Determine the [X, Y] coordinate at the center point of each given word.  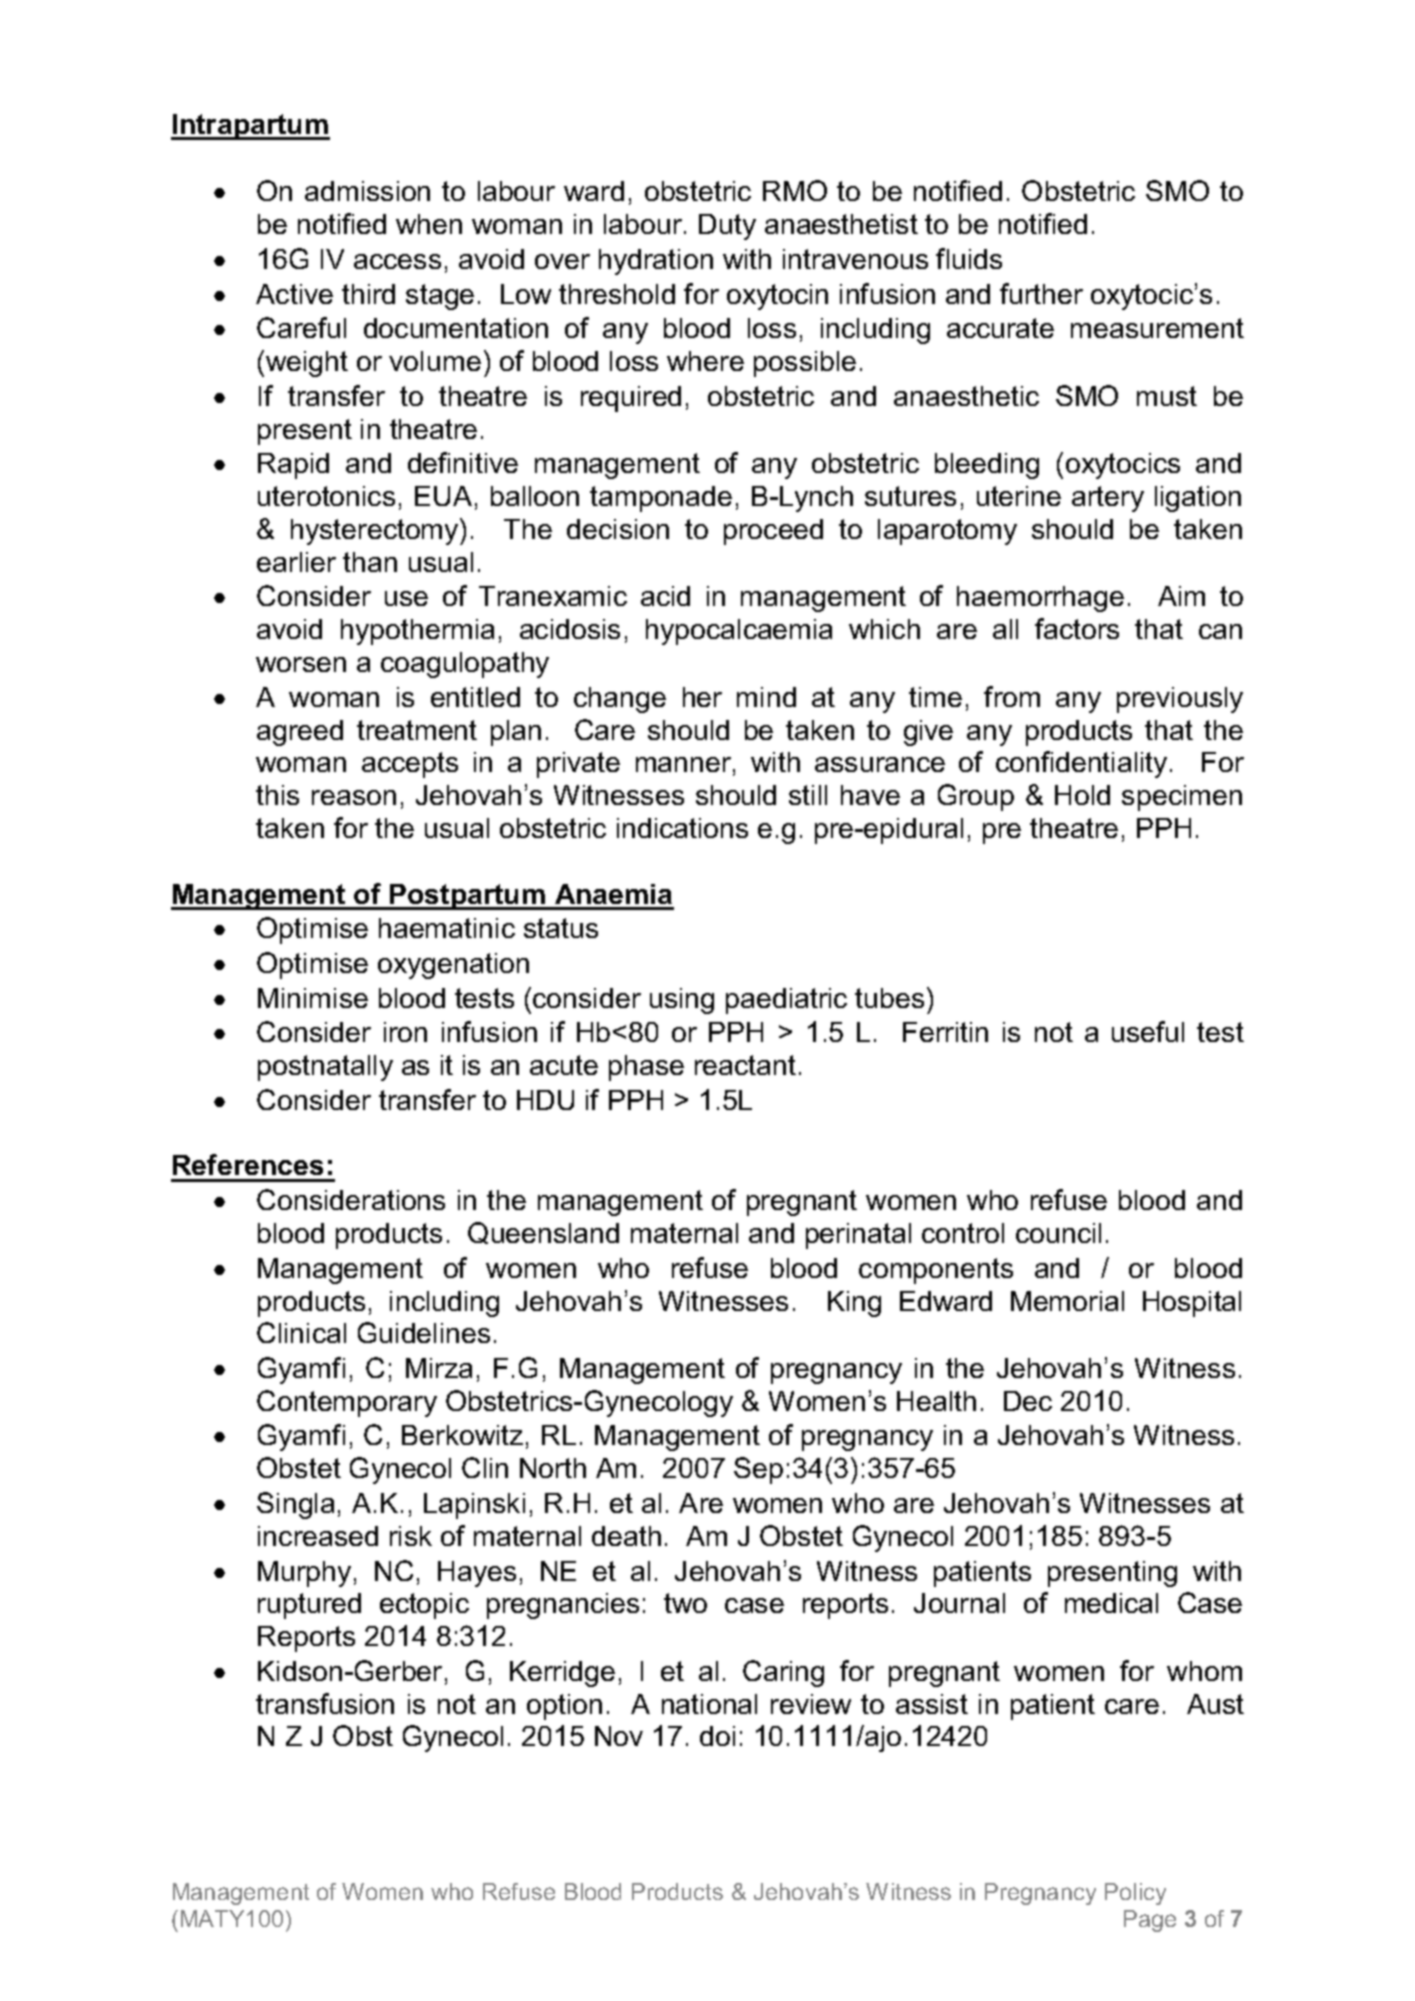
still [808, 795]
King [854, 1304]
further [1041, 293]
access [397, 261]
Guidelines [424, 1332]
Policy [1135, 1894]
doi [717, 1736]
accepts [410, 765]
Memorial [1067, 1301]
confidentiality [1081, 764]
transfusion [325, 1703]
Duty [727, 227]
